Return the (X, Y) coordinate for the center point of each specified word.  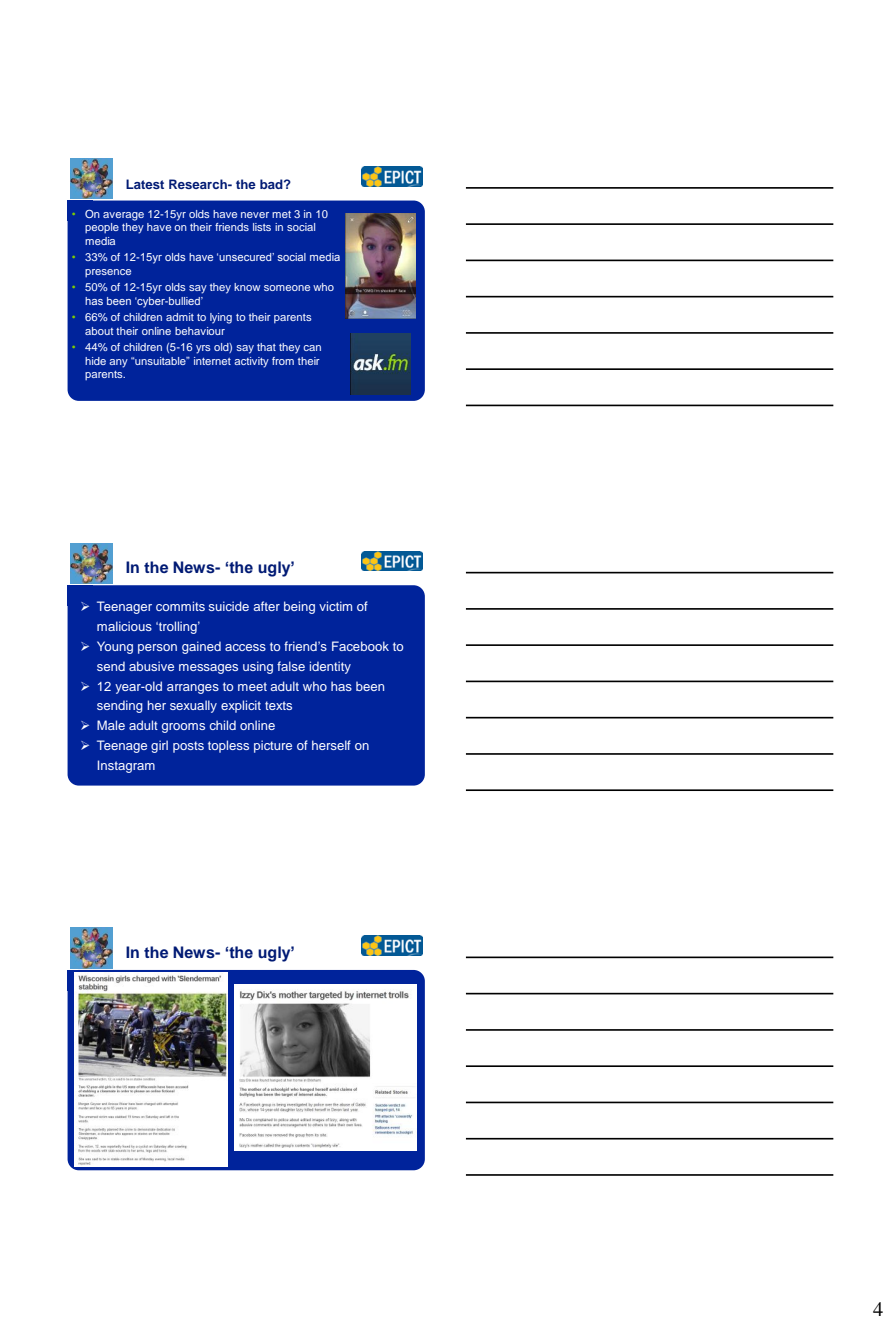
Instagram (126, 766)
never (255, 215)
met (281, 214)
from (283, 361)
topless (228, 746)
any (118, 363)
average (123, 216)
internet (212, 361)
